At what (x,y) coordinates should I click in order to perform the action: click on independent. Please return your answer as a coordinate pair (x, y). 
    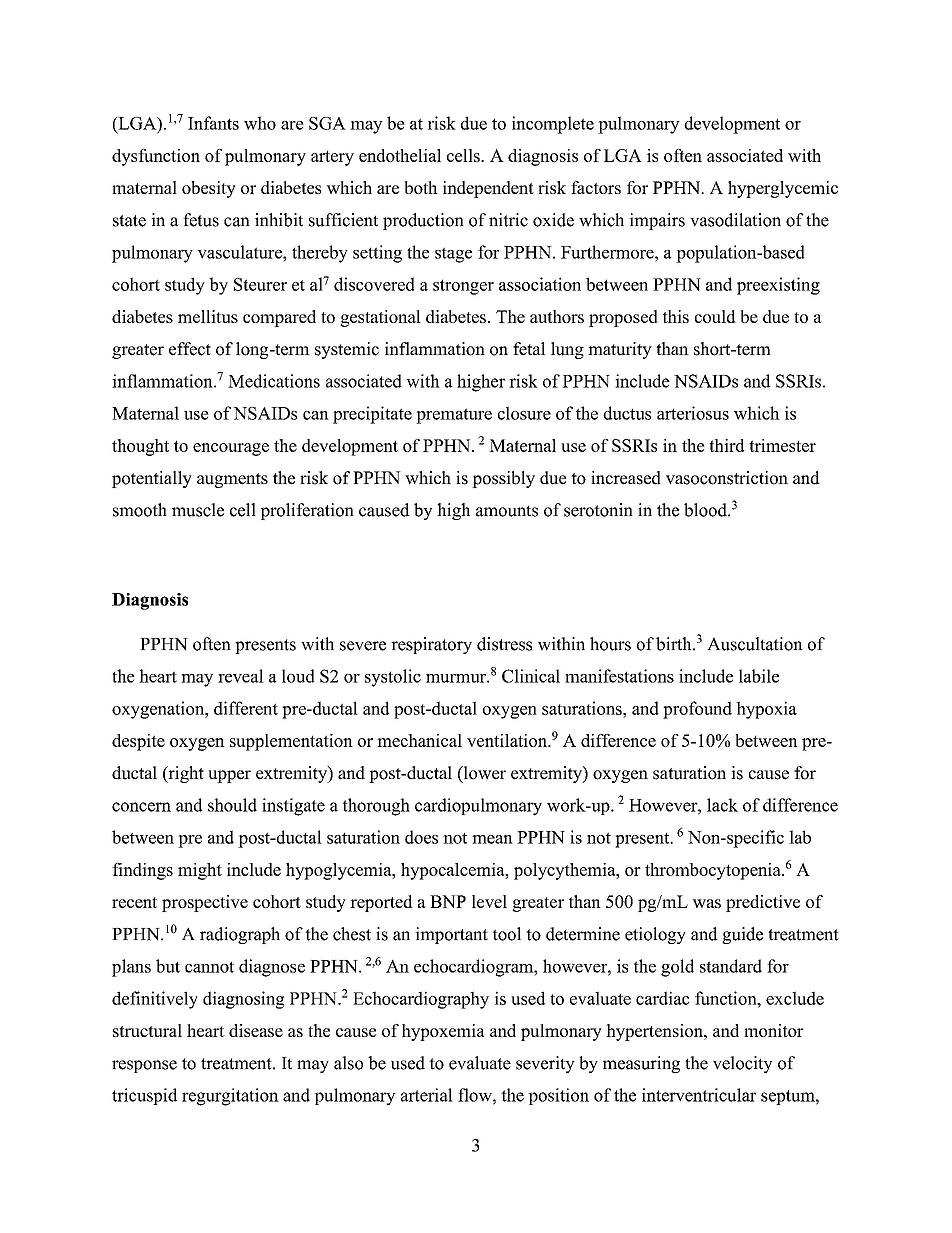
    Looking at the image, I should click on (488, 189).
